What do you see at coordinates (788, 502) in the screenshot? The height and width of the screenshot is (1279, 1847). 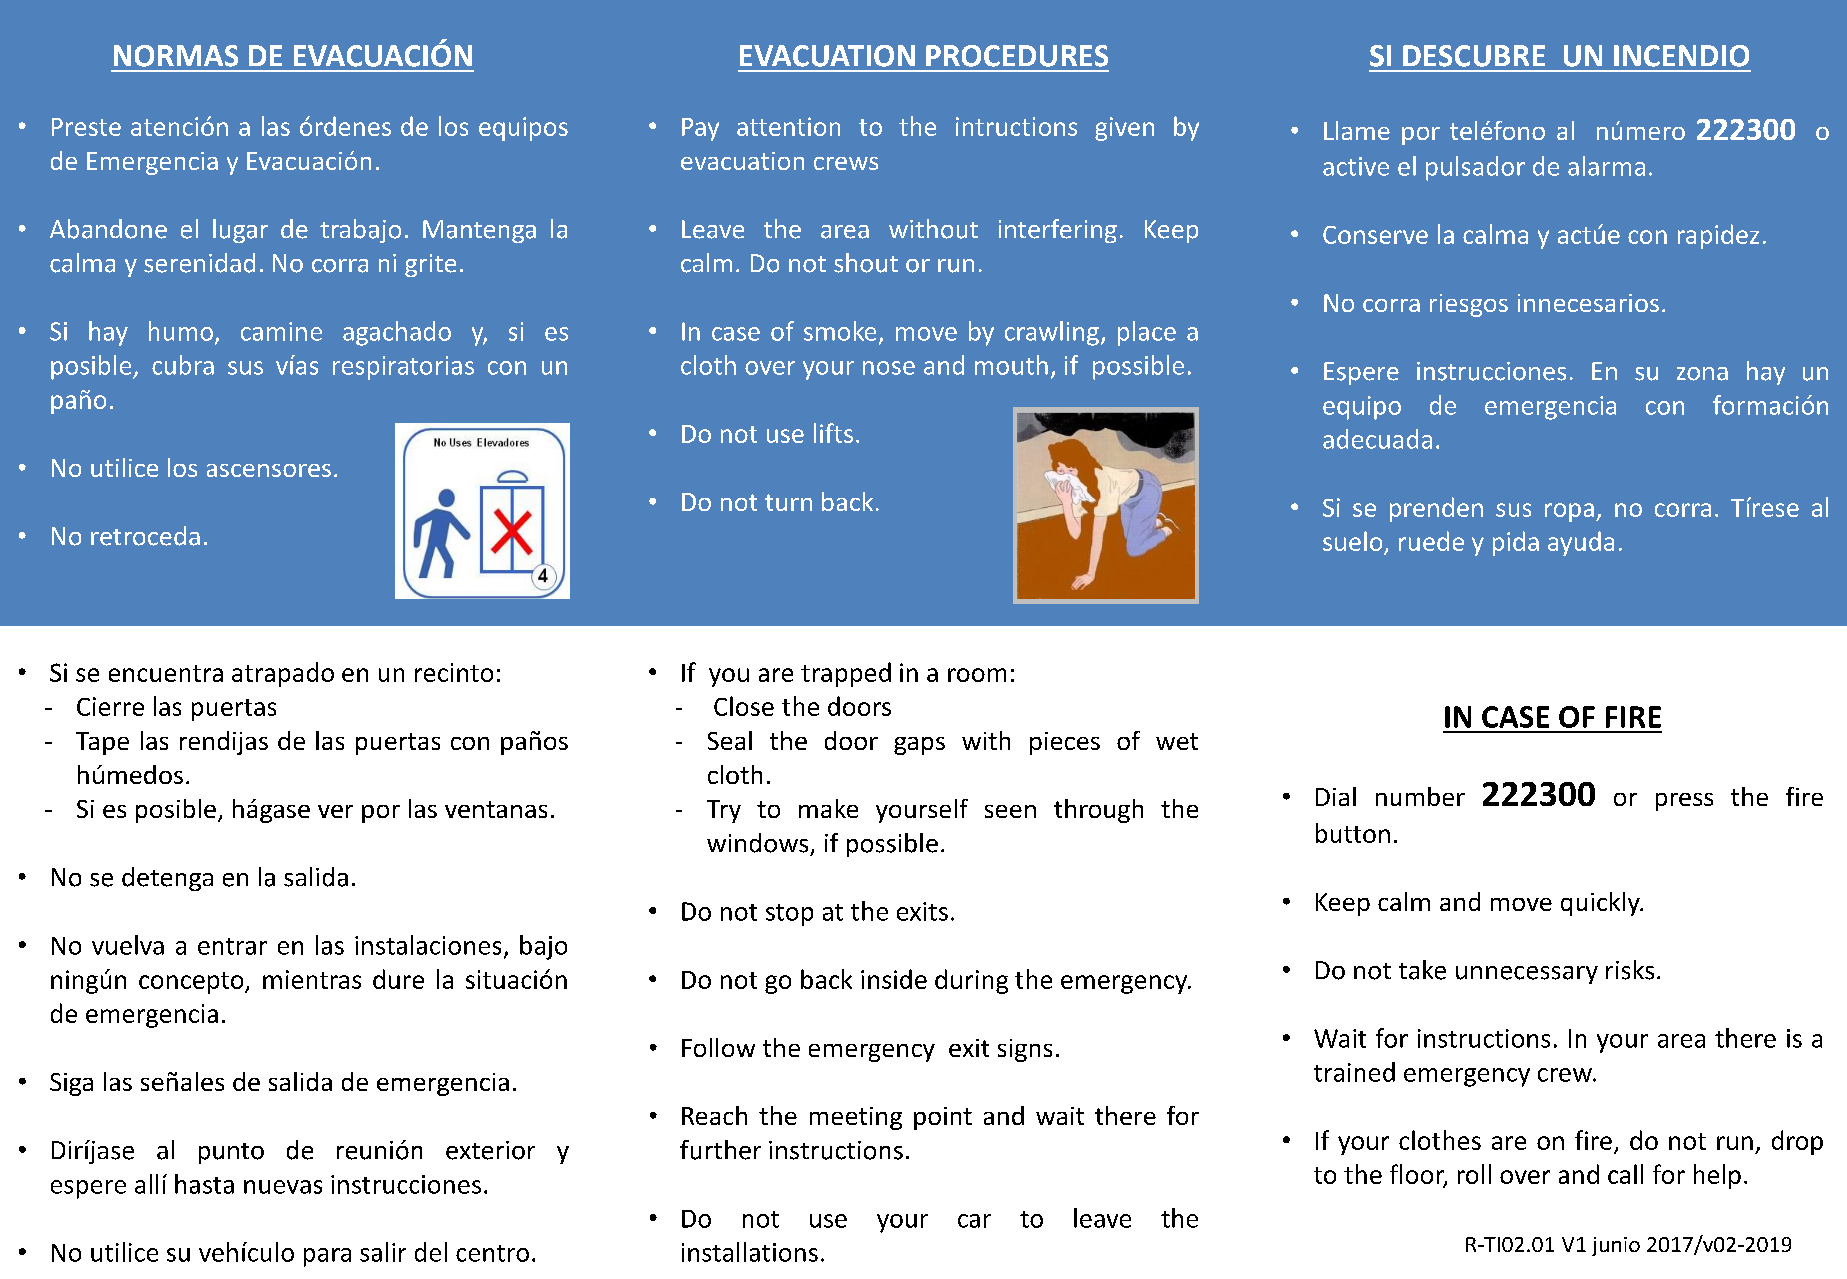 I see `turn` at bounding box center [788, 502].
